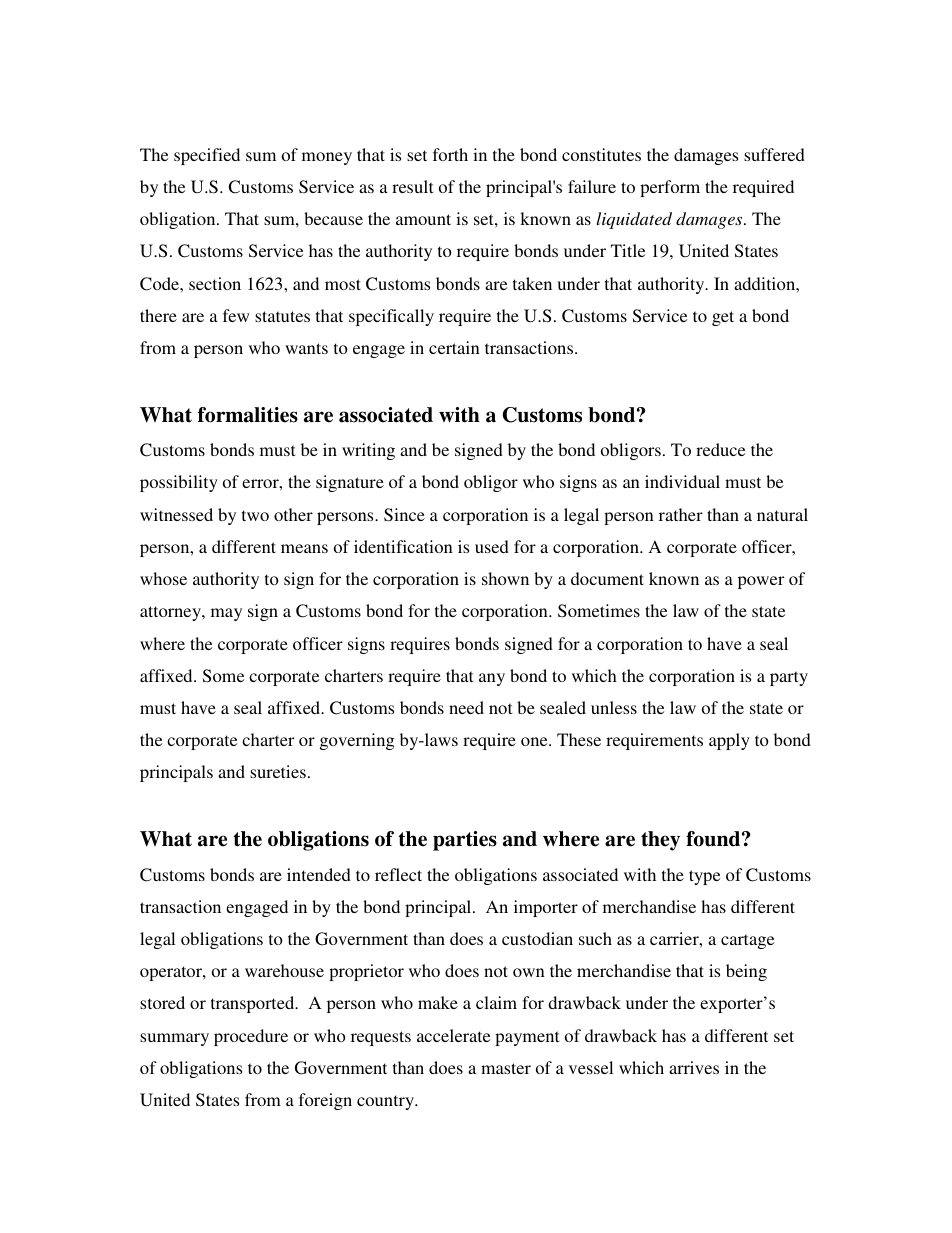 The width and height of the screenshot is (952, 1233). What do you see at coordinates (404, 515) in the screenshot?
I see `Since` at bounding box center [404, 515].
